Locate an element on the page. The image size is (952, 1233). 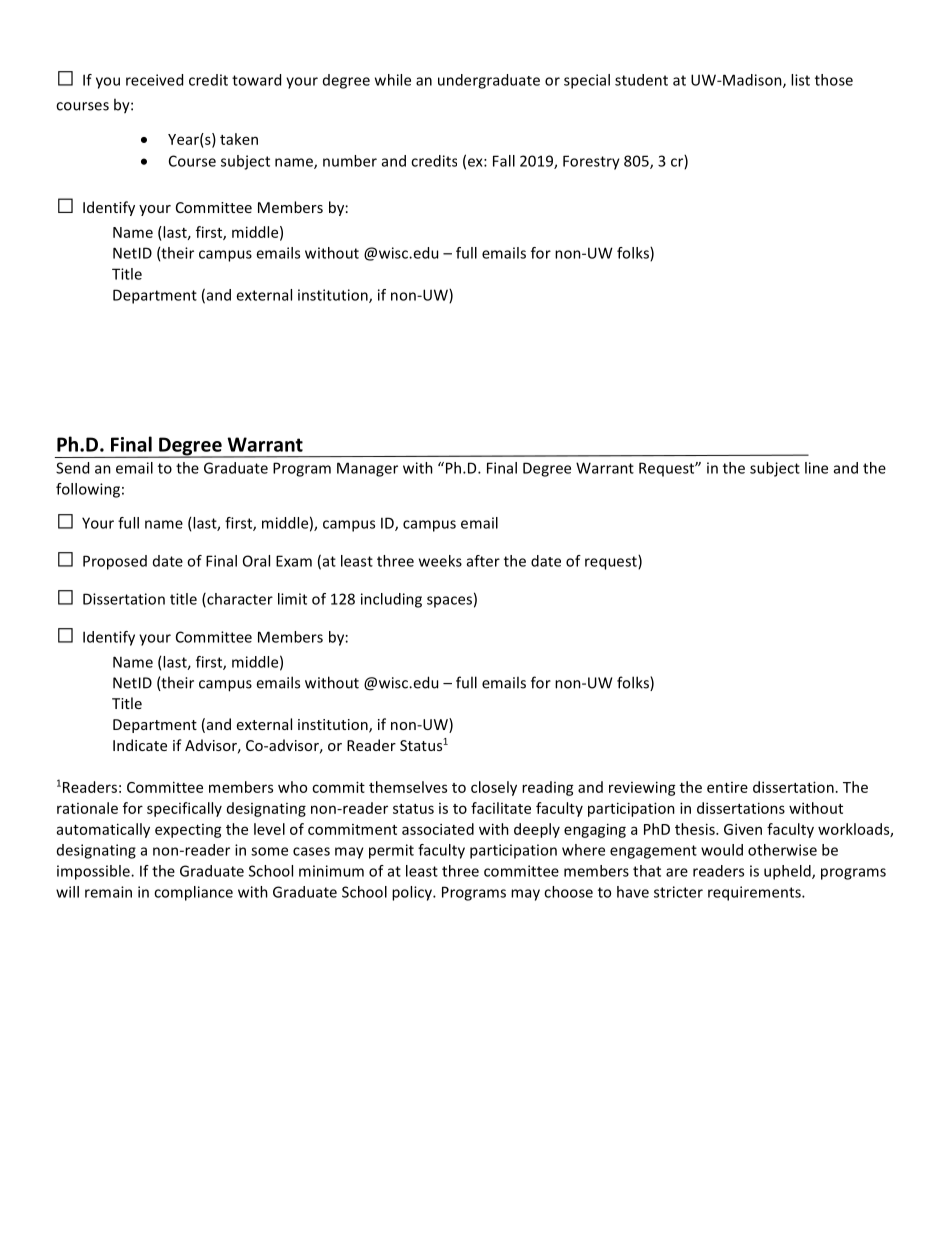
list is located at coordinates (800, 80).
